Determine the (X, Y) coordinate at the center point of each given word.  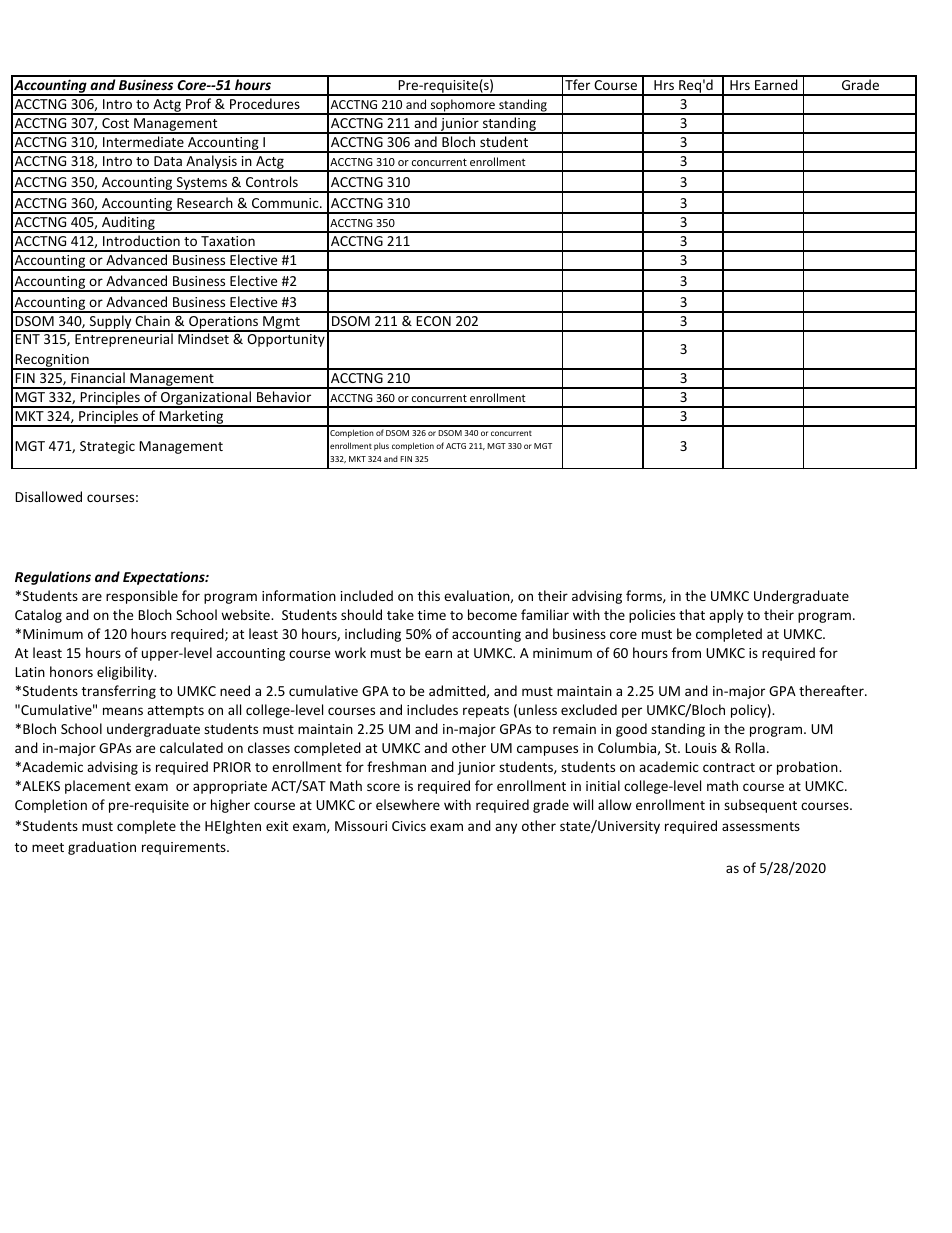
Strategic (107, 447)
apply (726, 616)
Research (205, 202)
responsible (142, 597)
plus (381, 447)
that (692, 614)
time (432, 615)
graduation (102, 848)
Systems (202, 184)
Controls (272, 181)
